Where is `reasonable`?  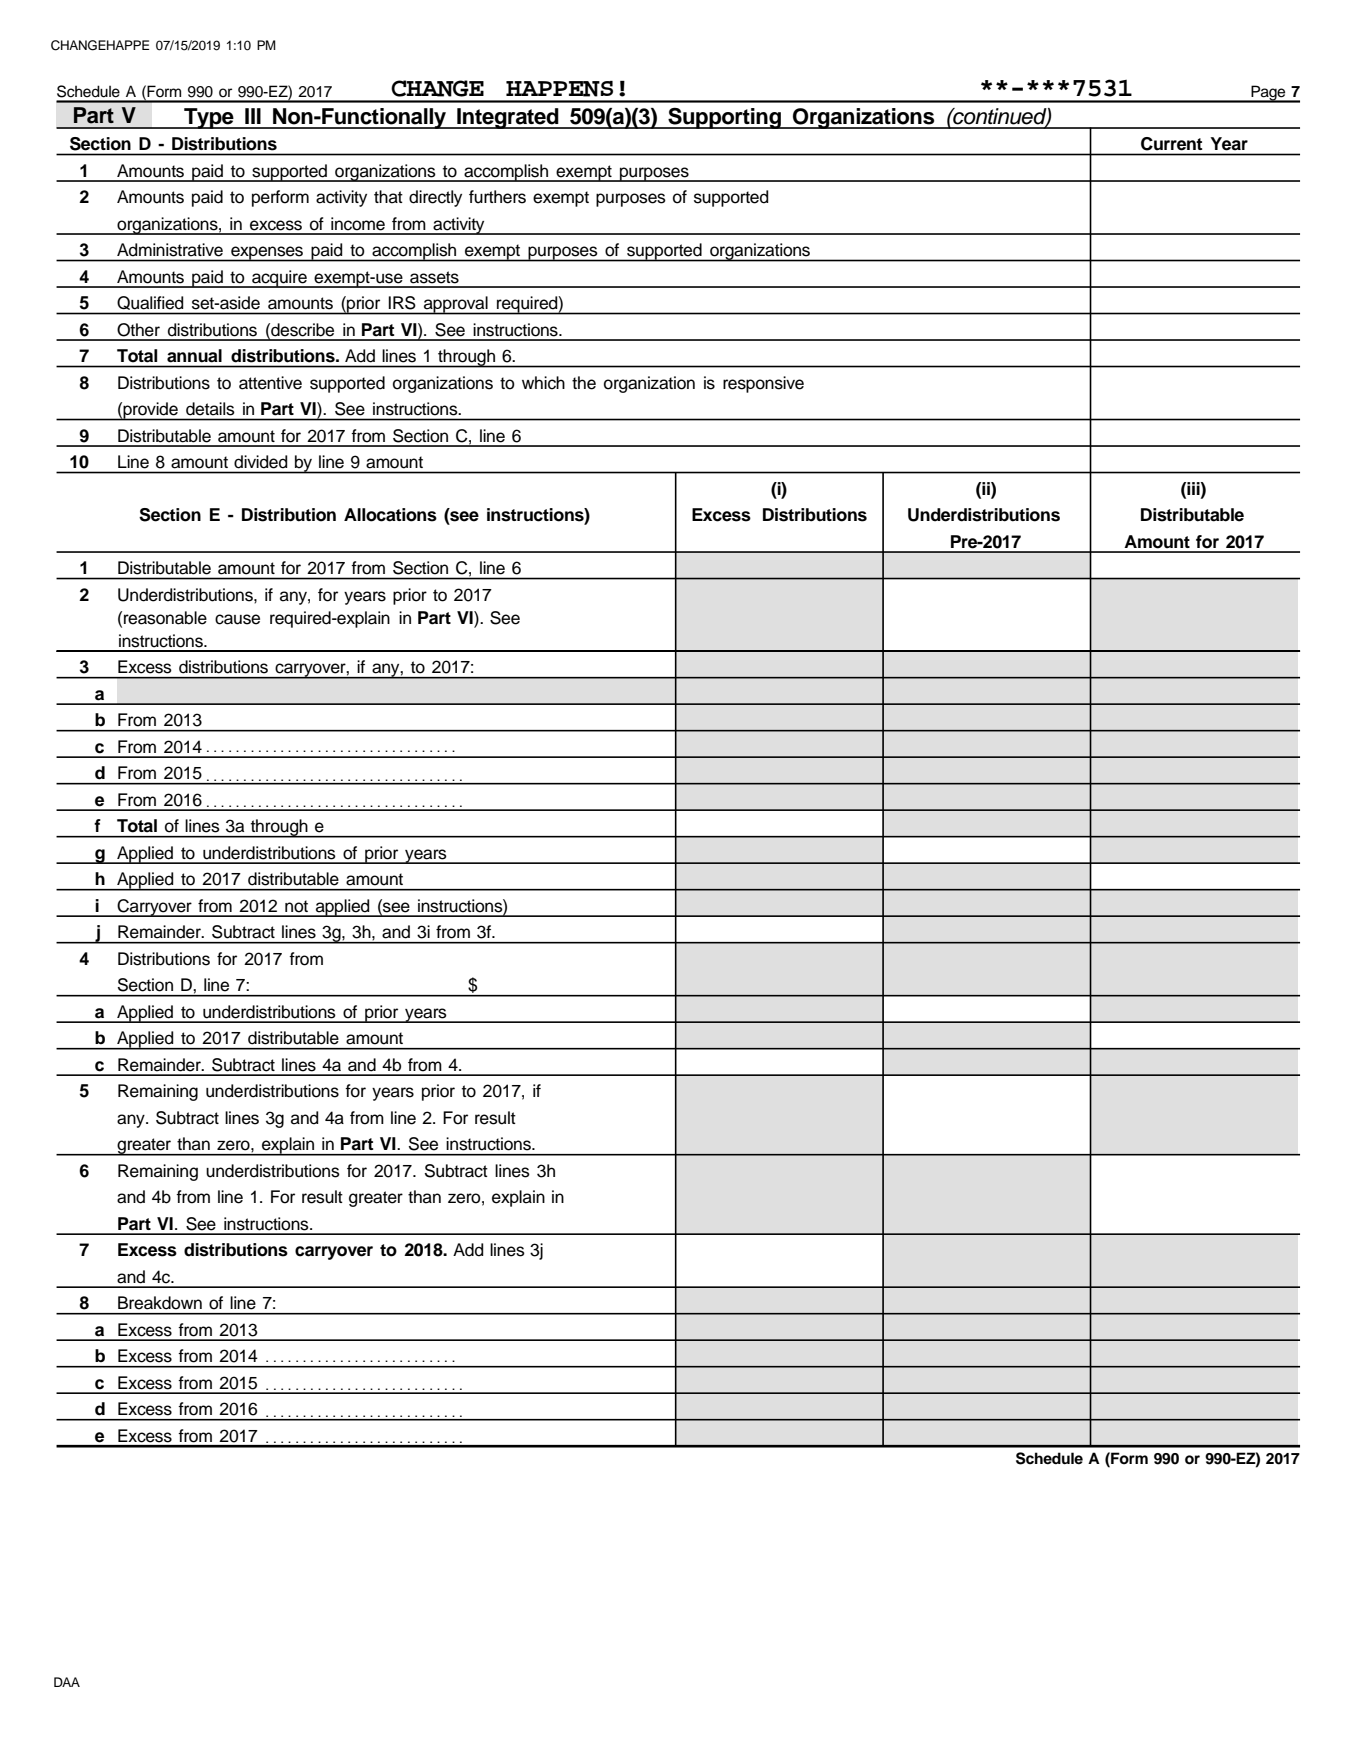
reasonable is located at coordinates (165, 618).
